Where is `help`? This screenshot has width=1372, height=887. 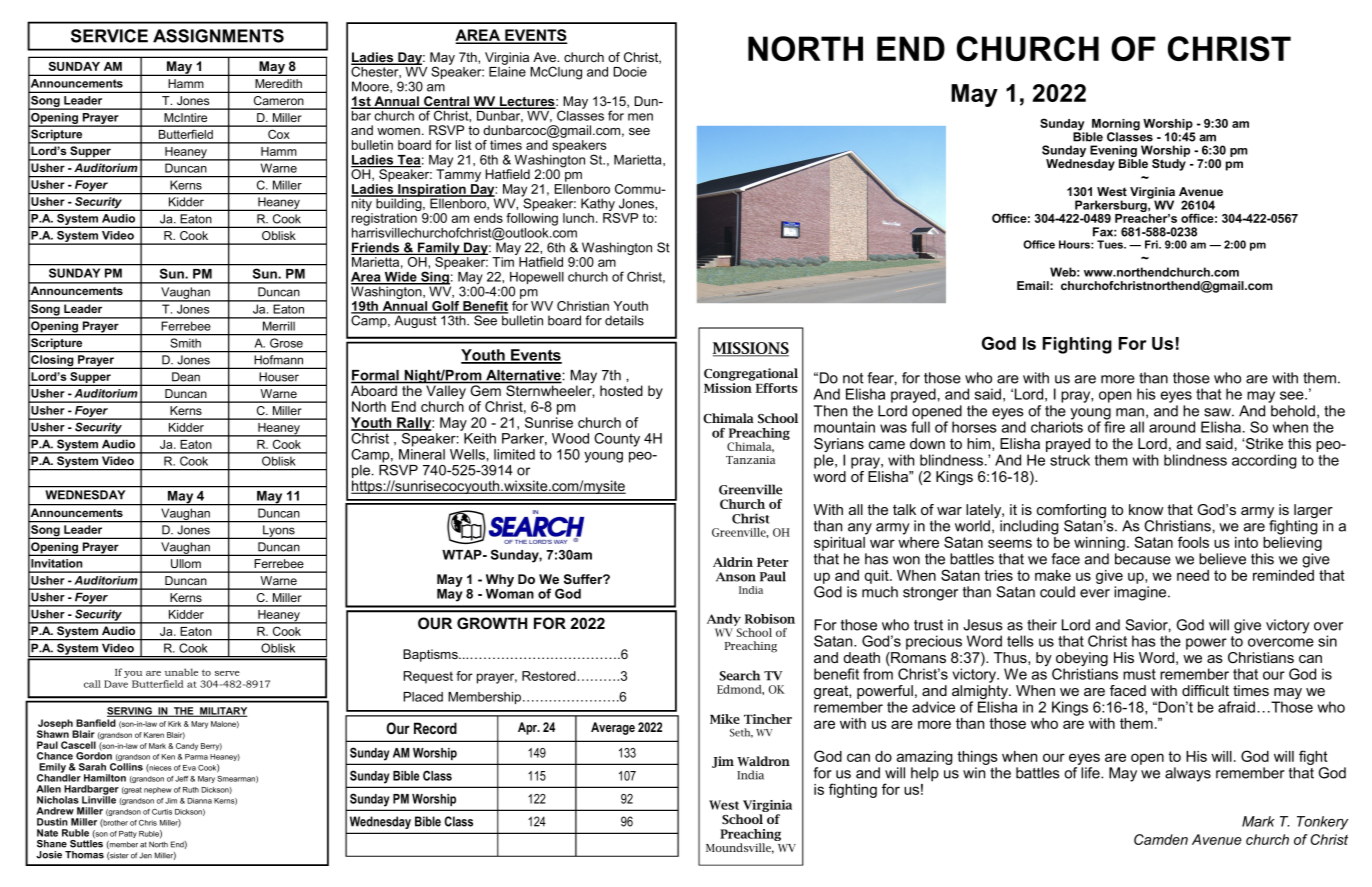 help is located at coordinates (925, 774).
